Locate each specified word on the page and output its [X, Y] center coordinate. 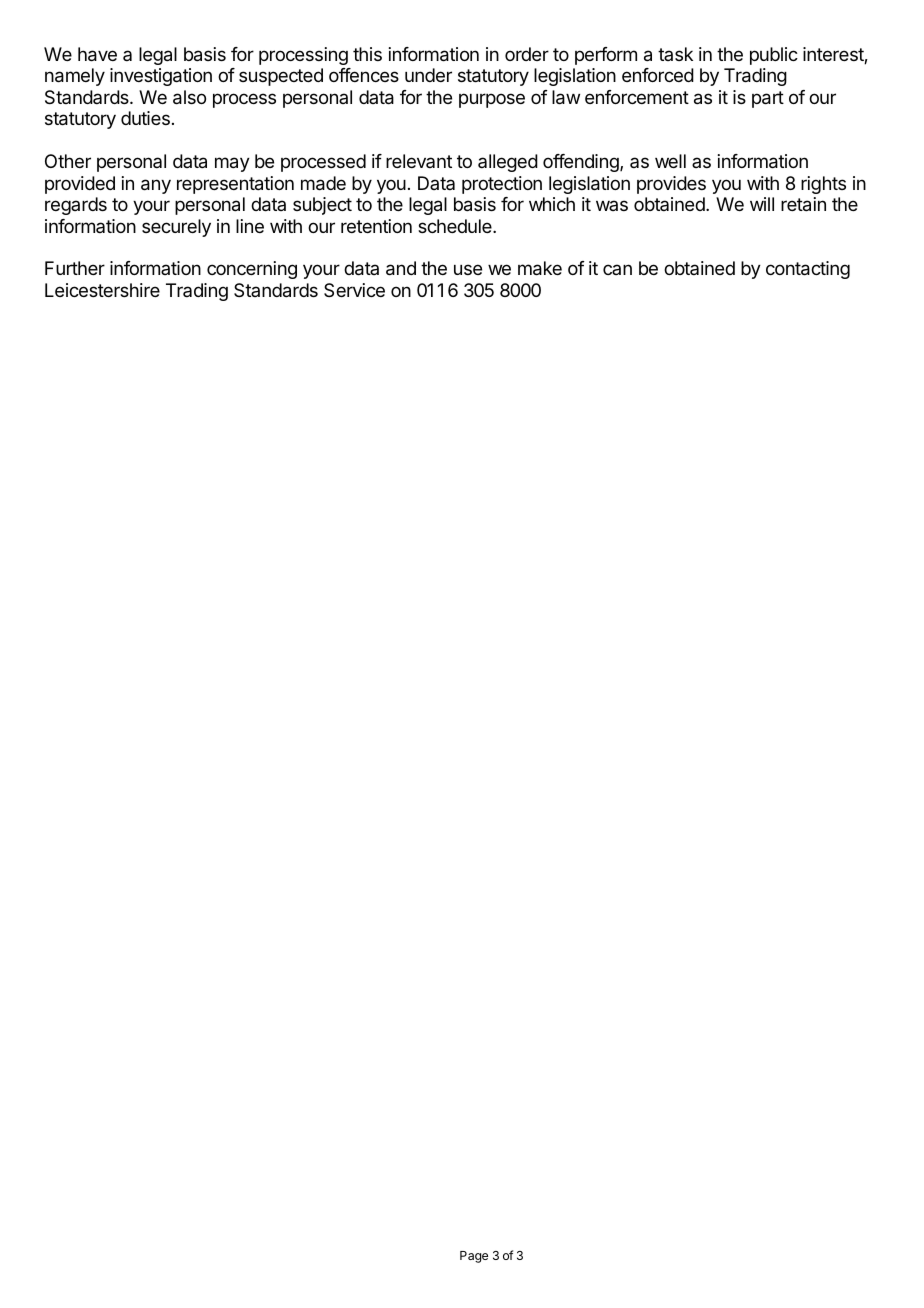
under [428, 75]
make [540, 268]
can [617, 269]
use [468, 269]
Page [474, 1257]
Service [354, 290]
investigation [161, 77]
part [768, 99]
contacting [808, 270]
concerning [252, 270]
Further [75, 268]
